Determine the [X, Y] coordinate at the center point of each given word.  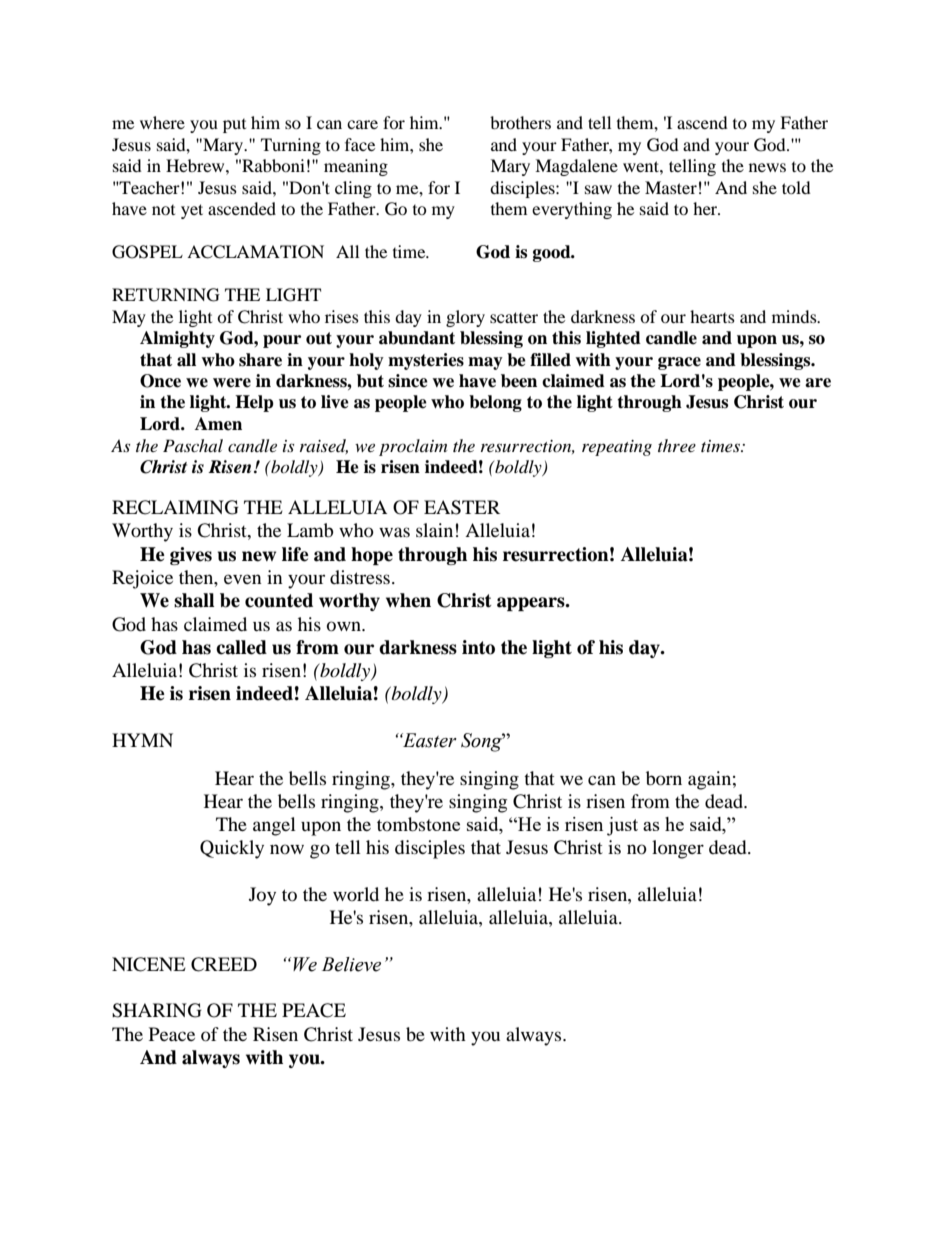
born [664, 778]
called [241, 647]
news [767, 167]
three [677, 445]
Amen [218, 424]
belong [495, 403]
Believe [351, 964]
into [478, 647]
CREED [224, 964]
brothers [520, 122]
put [234, 126]
